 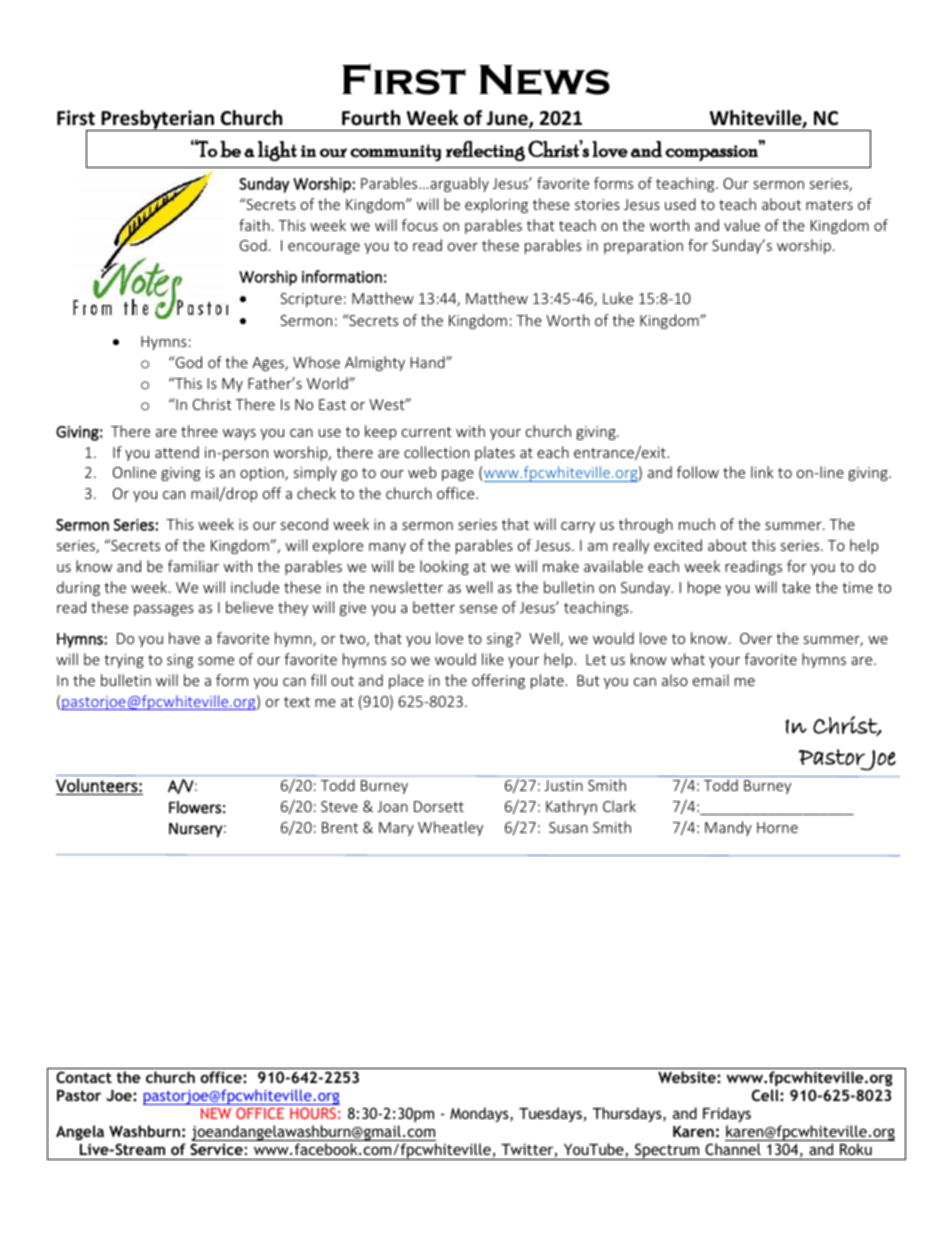 What do you see at coordinates (84, 1077) in the screenshot?
I see `Contact` at bounding box center [84, 1077].
